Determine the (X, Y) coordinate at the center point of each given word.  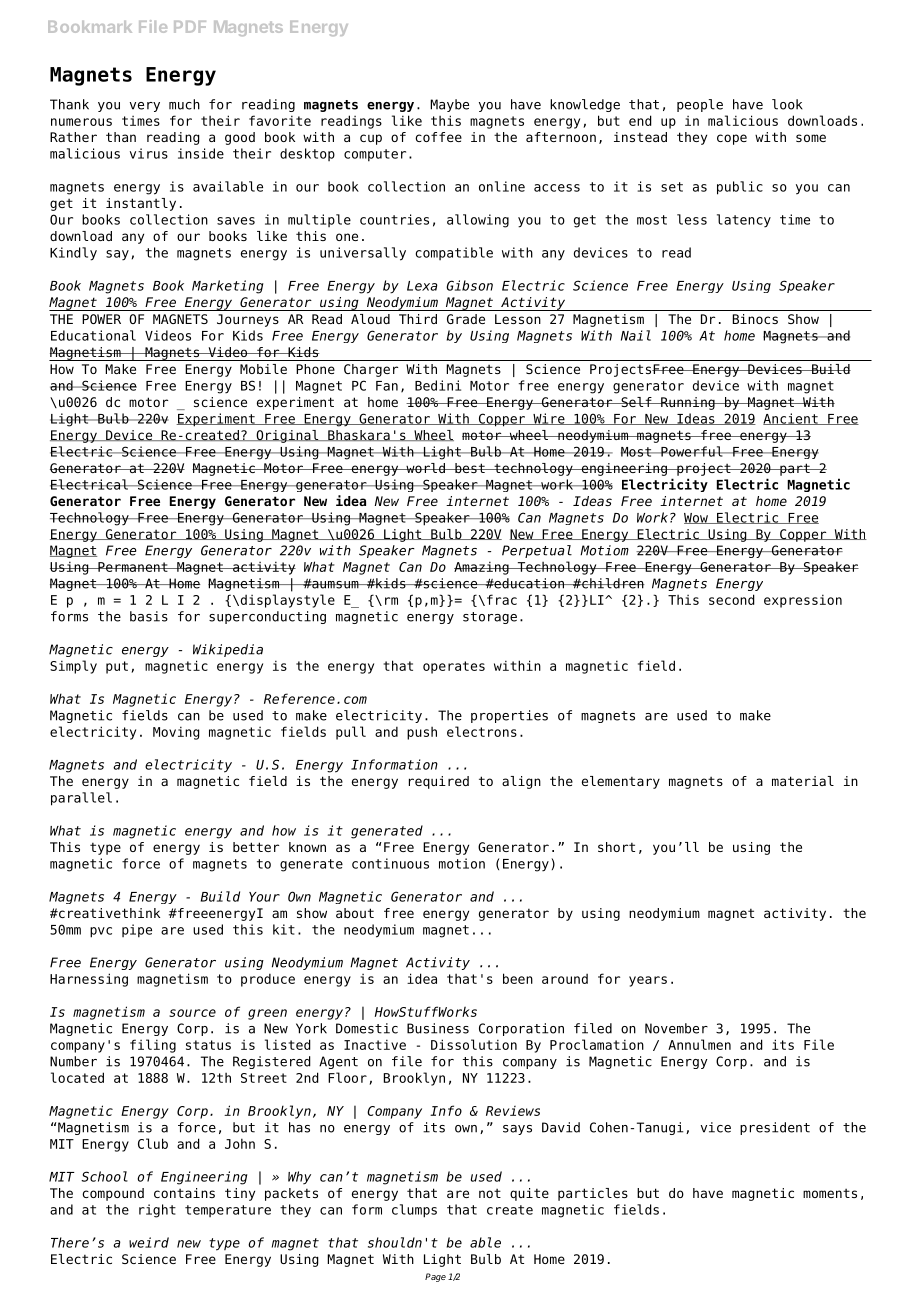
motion (462, 863)
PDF (190, 27)
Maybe (449, 105)
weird (149, 1242)
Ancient (791, 419)
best (470, 468)
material (803, 781)
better (256, 847)
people (700, 105)
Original (287, 436)
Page (435, 1277)
